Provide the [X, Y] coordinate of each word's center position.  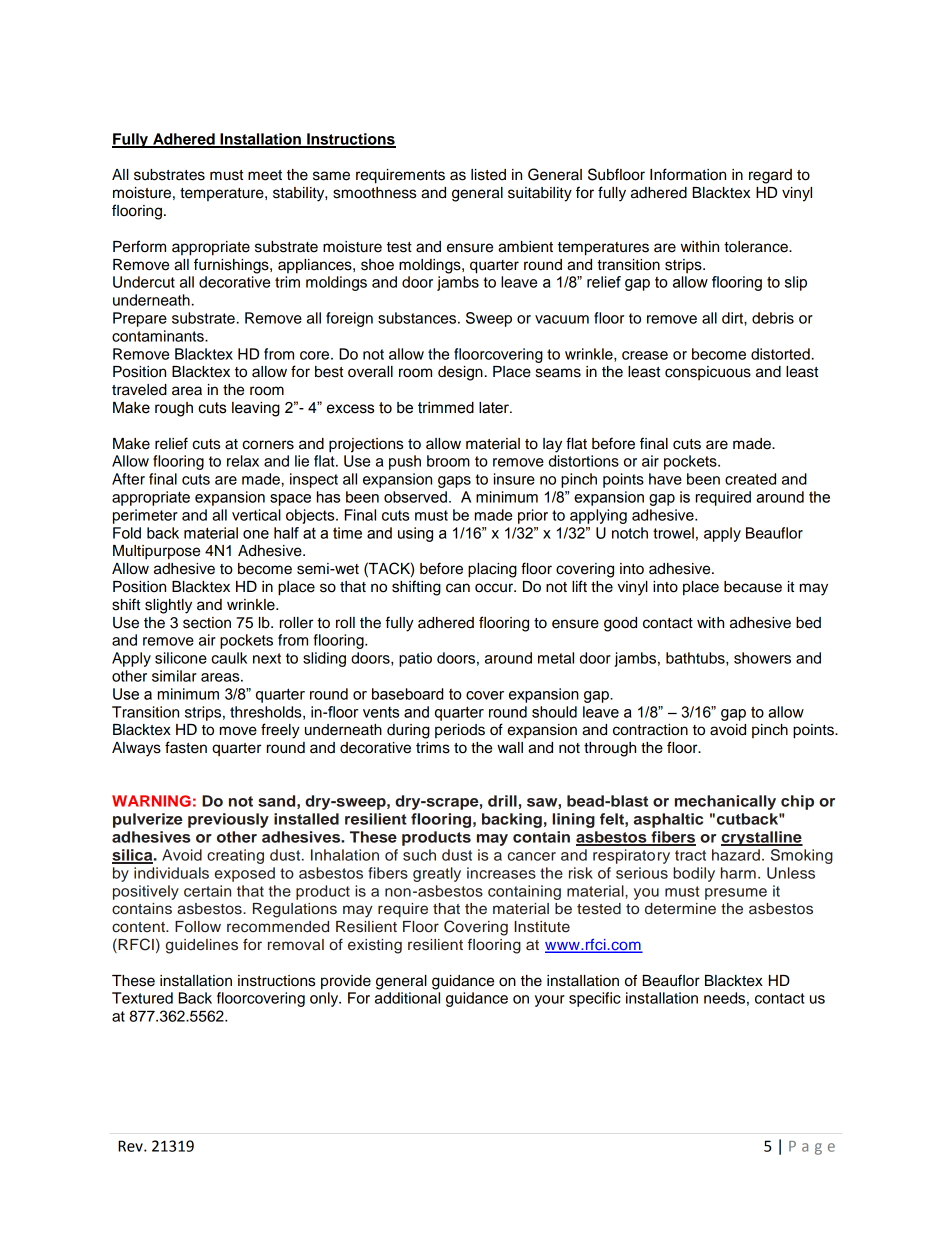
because [753, 587]
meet [265, 175]
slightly [168, 606]
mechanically [725, 802]
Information [688, 174]
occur [495, 588]
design [460, 373]
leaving [256, 409]
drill [502, 801]
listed [488, 175]
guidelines [202, 946]
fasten [186, 747]
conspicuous [708, 373]
